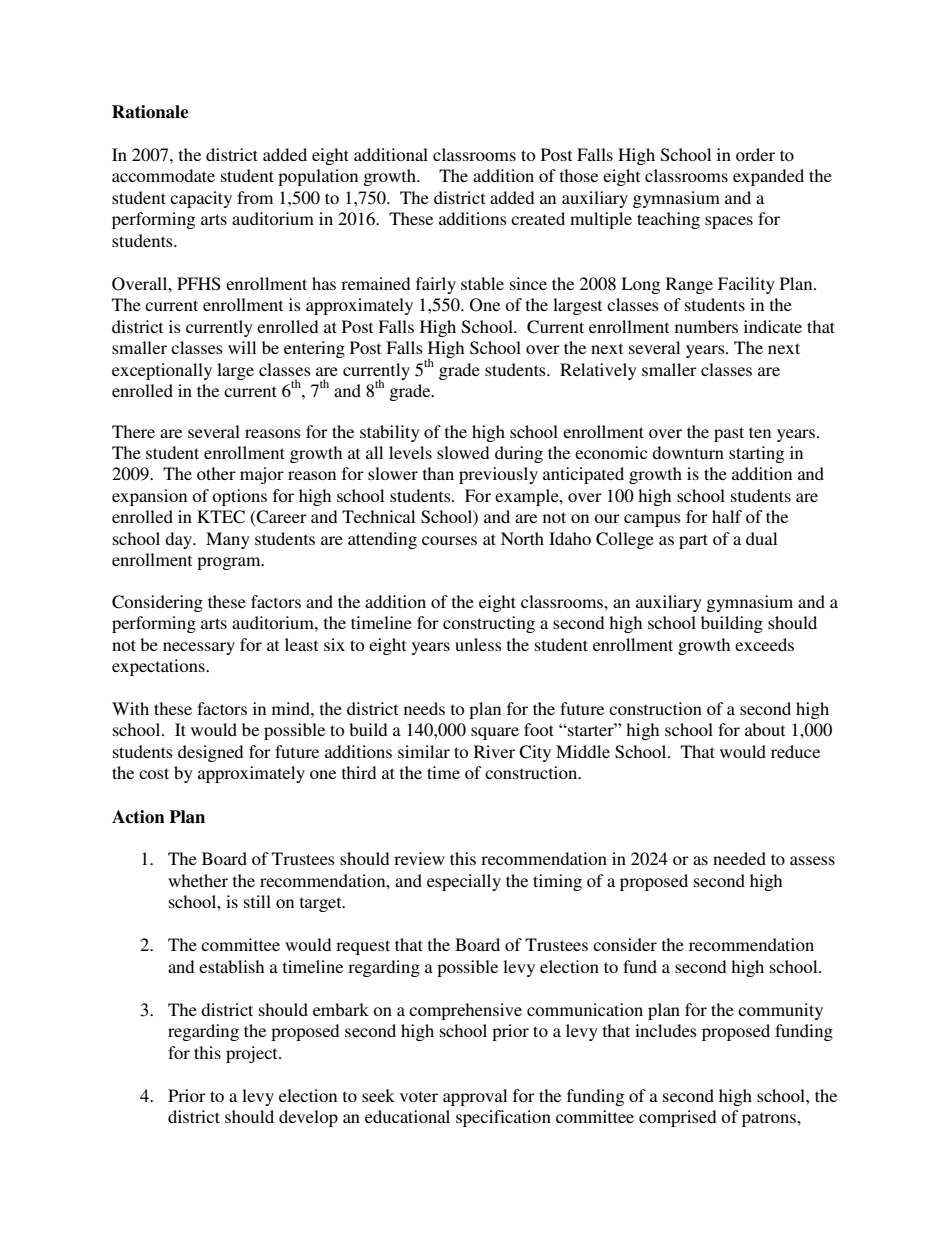  I want to click on designed, so click(210, 753).
